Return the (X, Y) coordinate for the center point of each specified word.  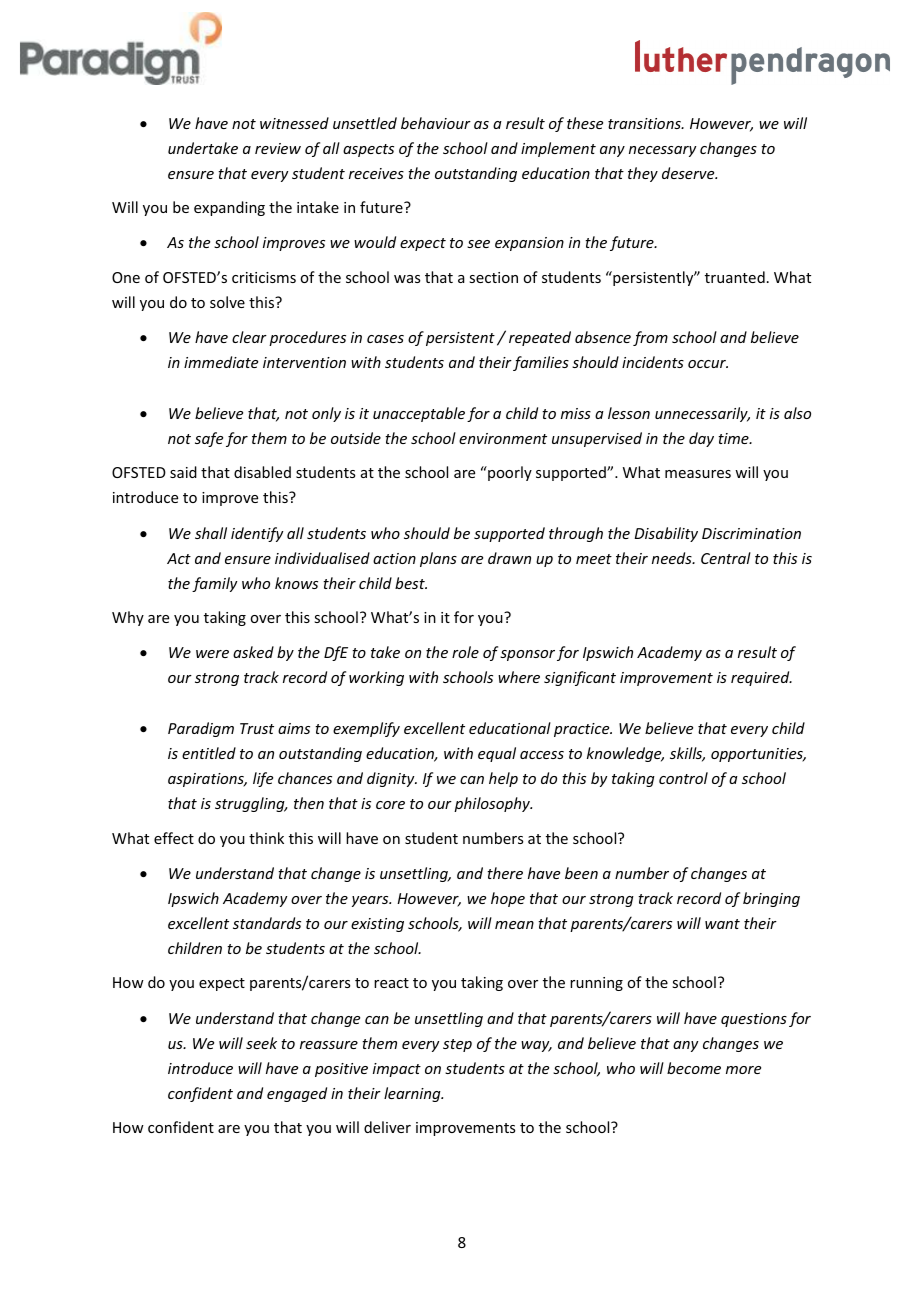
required (761, 678)
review (278, 148)
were (212, 654)
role (465, 652)
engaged (297, 1094)
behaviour (436, 123)
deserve (689, 173)
